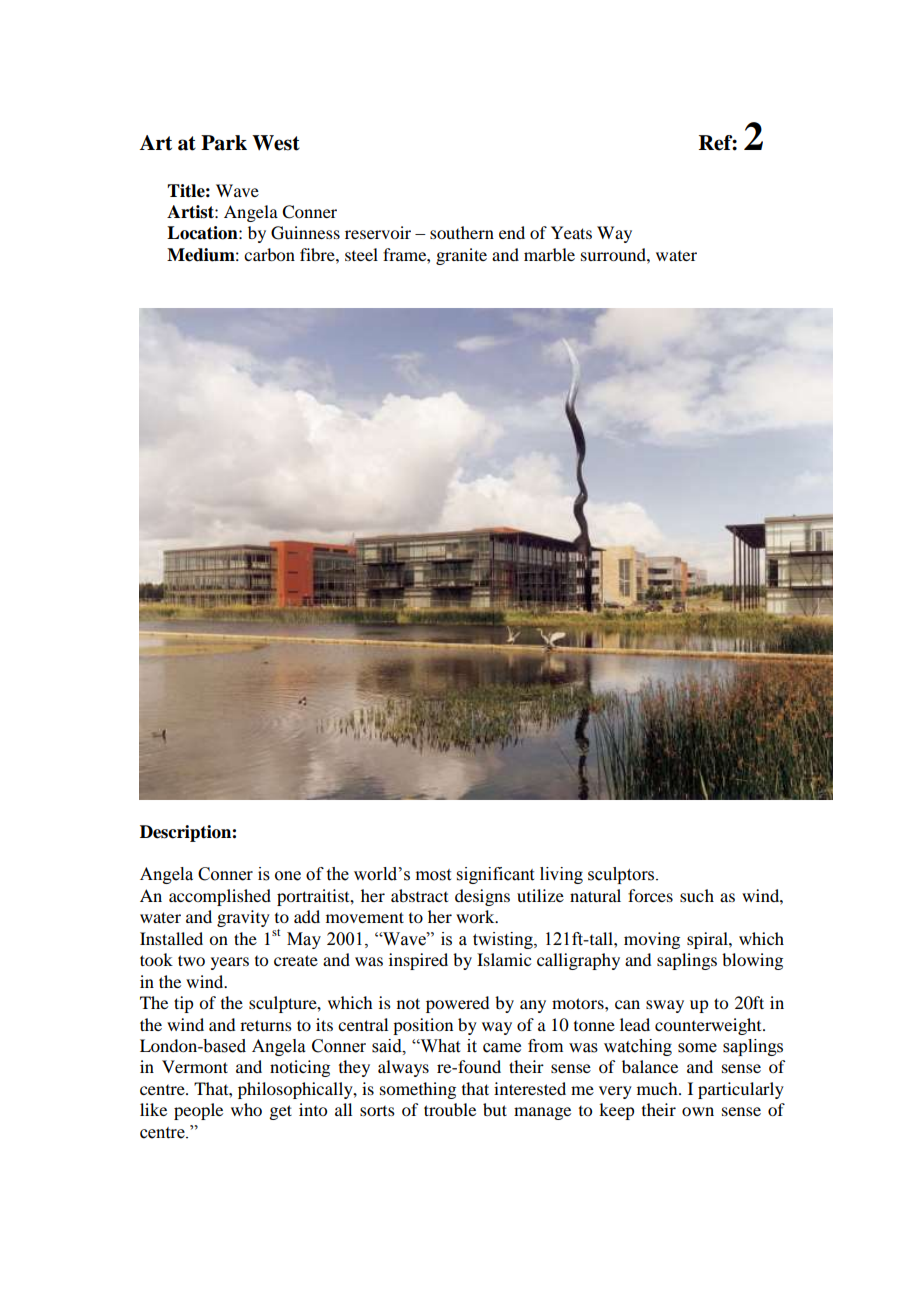  What do you see at coordinates (224, 143) in the image?
I see `Park` at bounding box center [224, 143].
